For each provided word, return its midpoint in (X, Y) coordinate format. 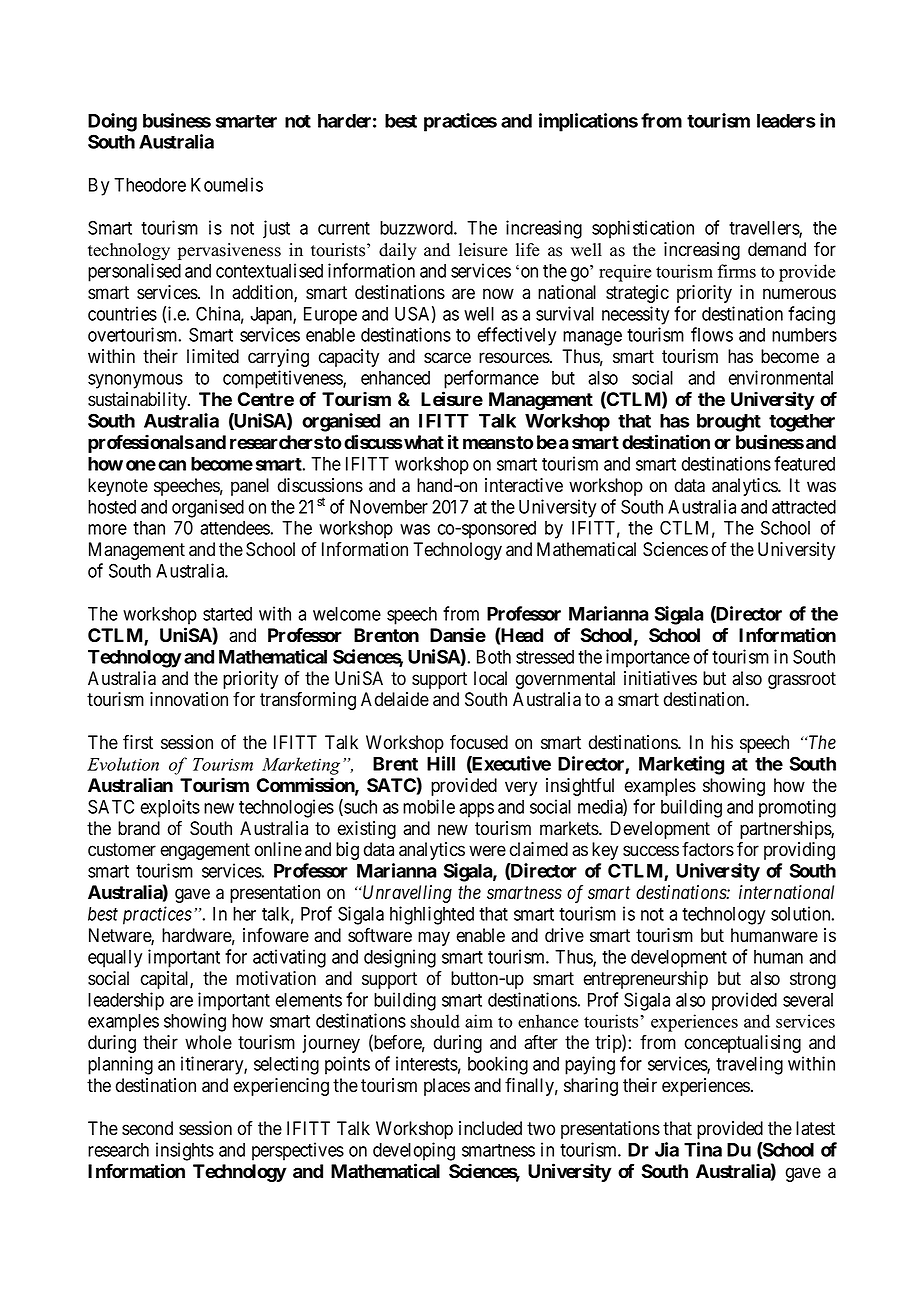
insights (185, 1151)
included (490, 1128)
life (527, 250)
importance (648, 658)
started (227, 614)
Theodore (150, 185)
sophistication (643, 229)
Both (494, 657)
